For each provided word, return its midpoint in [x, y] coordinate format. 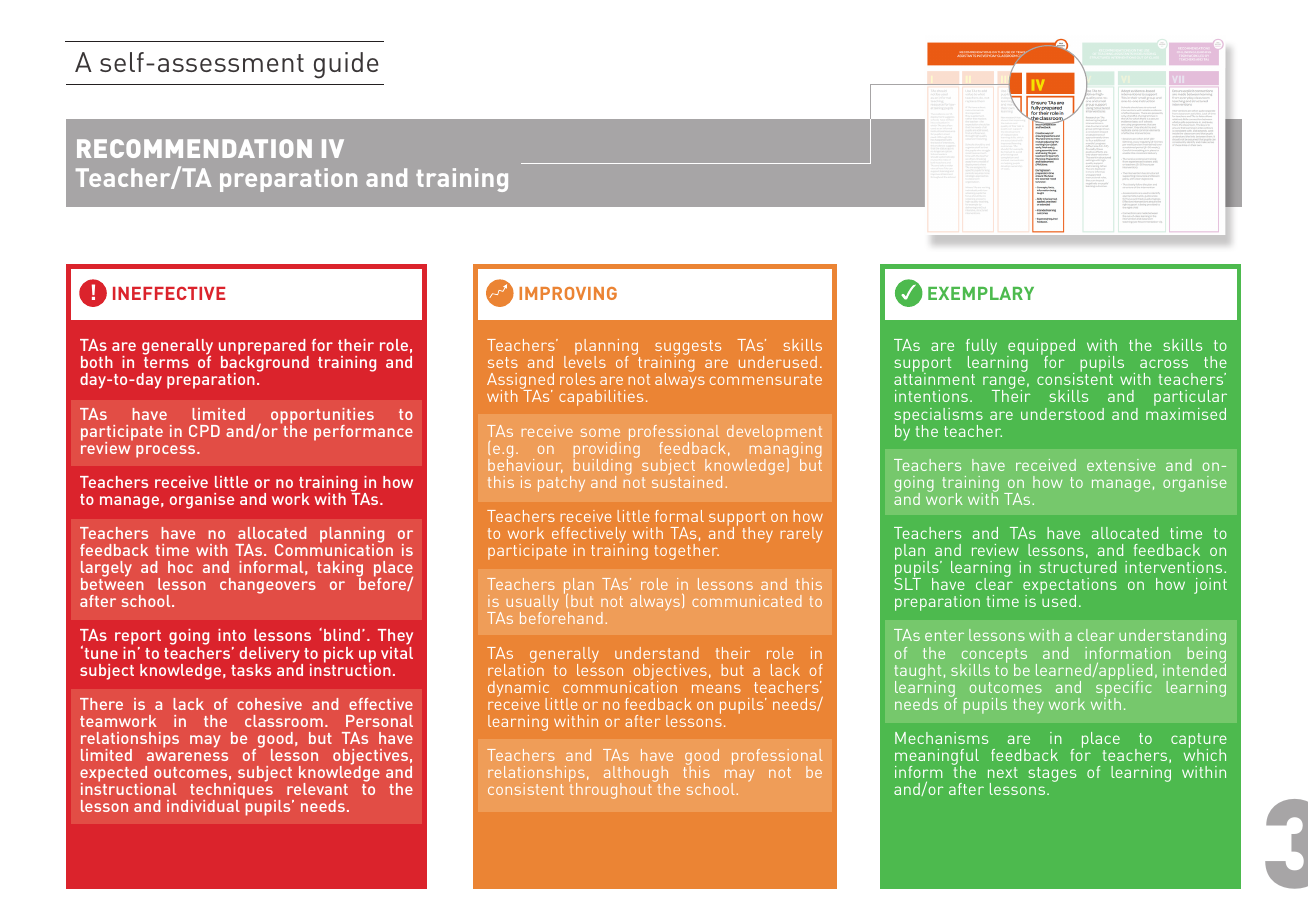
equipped [1041, 348]
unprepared [263, 348]
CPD [204, 431]
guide [346, 65]
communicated [747, 601]
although [636, 775]
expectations [1070, 587]
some [600, 433]
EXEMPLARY [981, 293]
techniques [232, 791]
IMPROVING [568, 293]
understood [1062, 414]
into [232, 635]
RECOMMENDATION [194, 148]
